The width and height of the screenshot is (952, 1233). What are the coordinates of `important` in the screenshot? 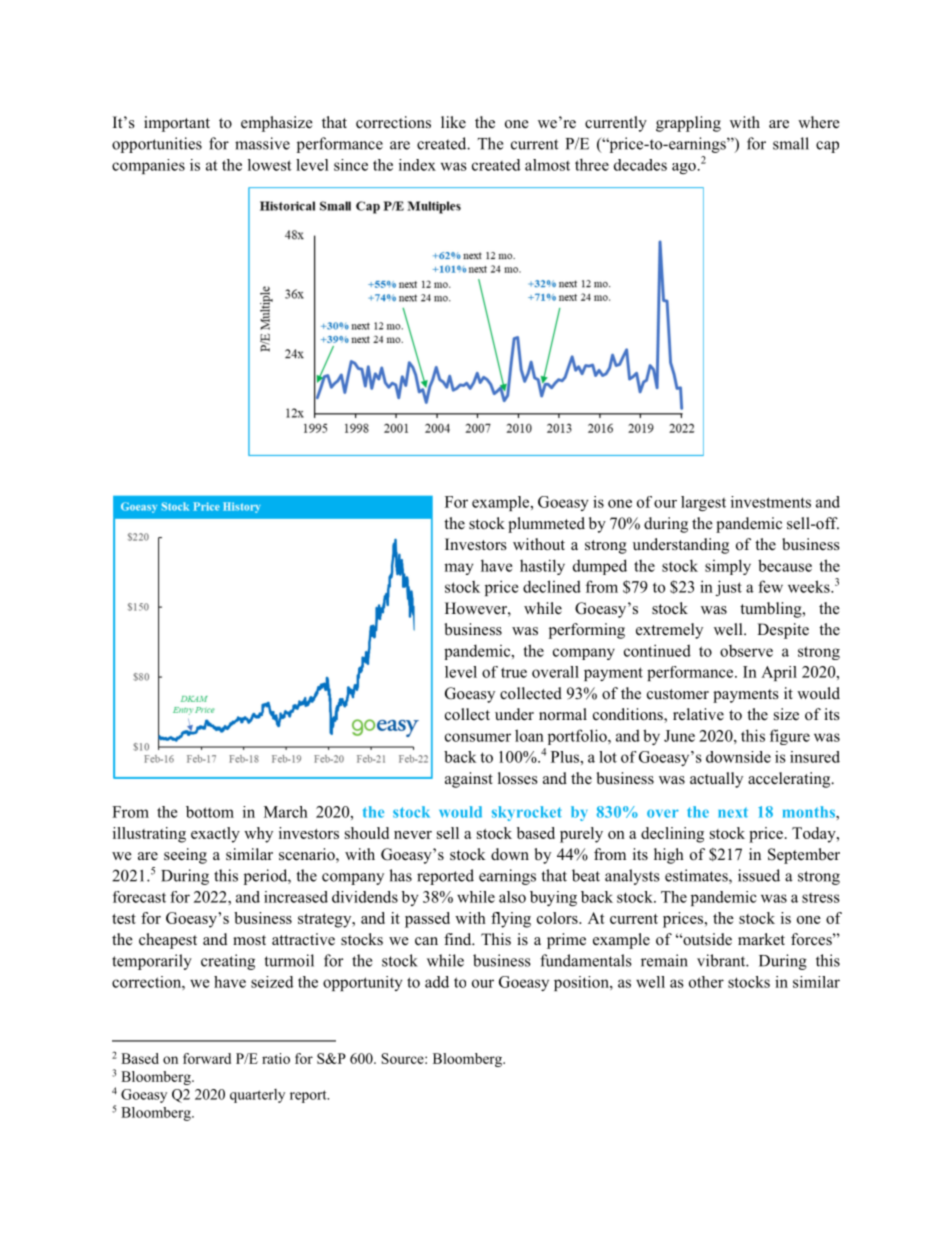 It's located at (177, 124).
